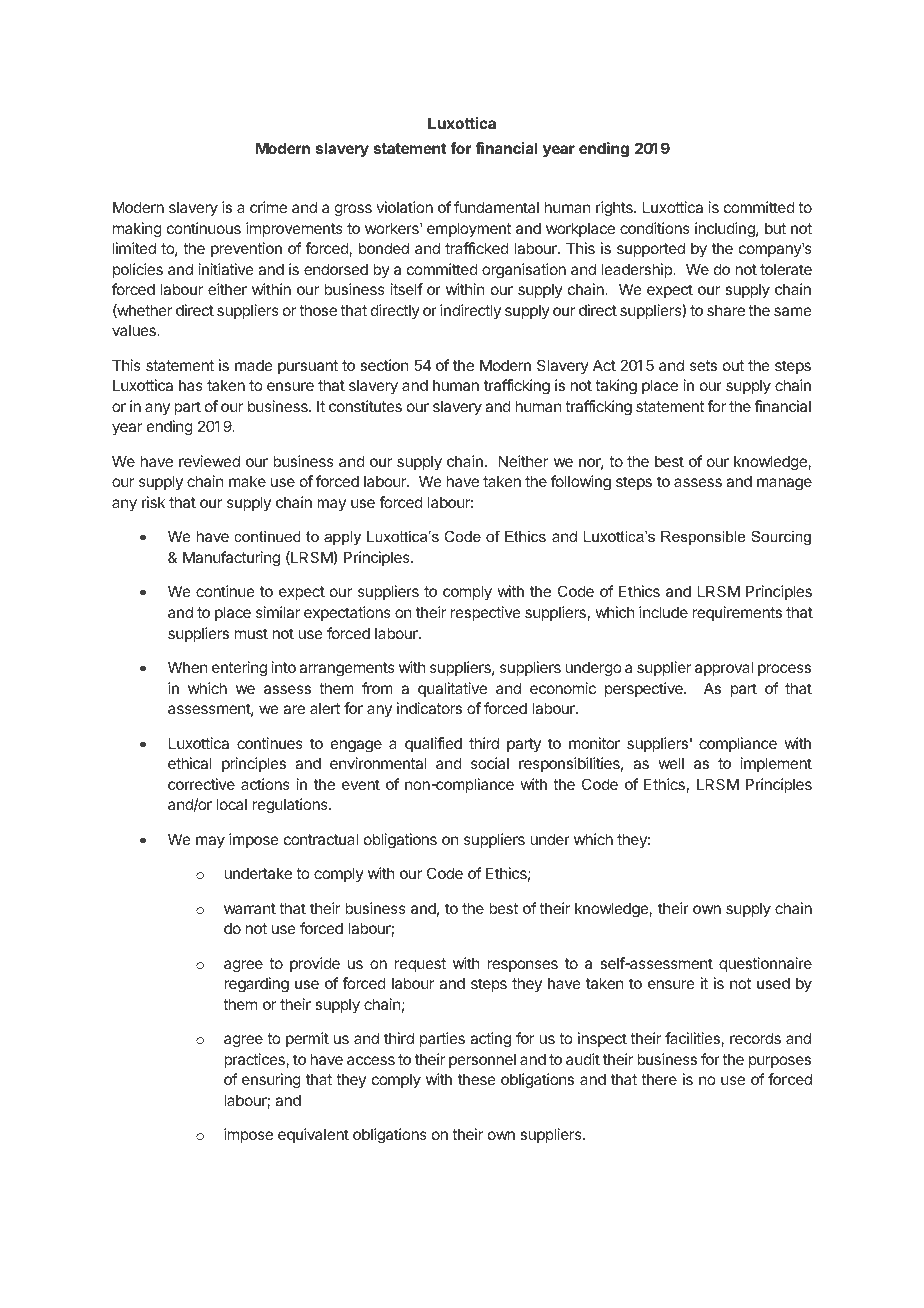 This document has width=924, height=1308. Describe the element at coordinates (452, 689) in the document. I see `qualitative` at that location.
